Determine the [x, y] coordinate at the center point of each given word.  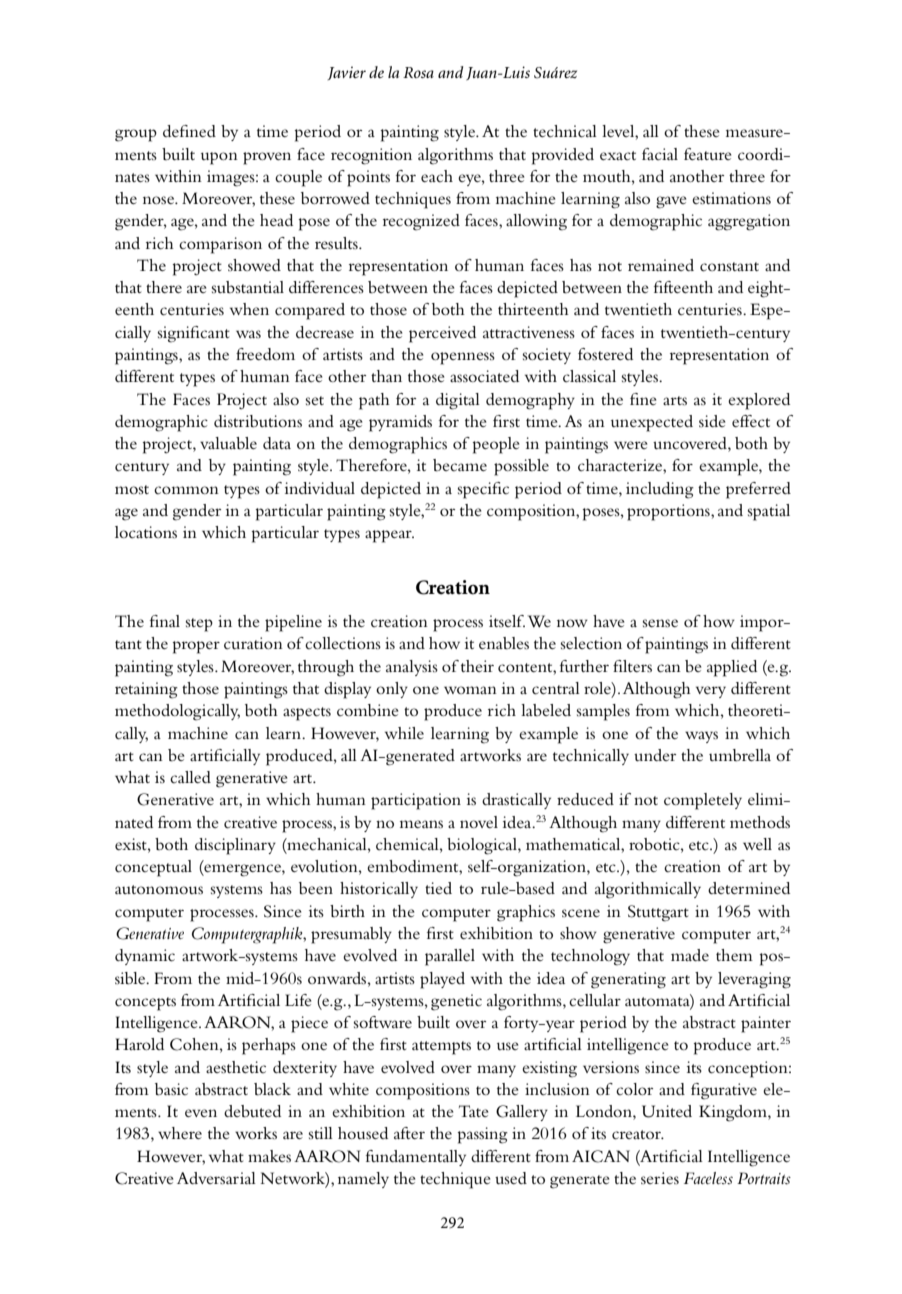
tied [438, 888]
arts [675, 401]
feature [708, 154]
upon [219, 158]
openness [463, 358]
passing [483, 1135]
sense [660, 623]
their [477, 666]
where [180, 1133]
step [199, 625]
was [248, 334]
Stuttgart [658, 913]
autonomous [159, 890]
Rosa [418, 72]
